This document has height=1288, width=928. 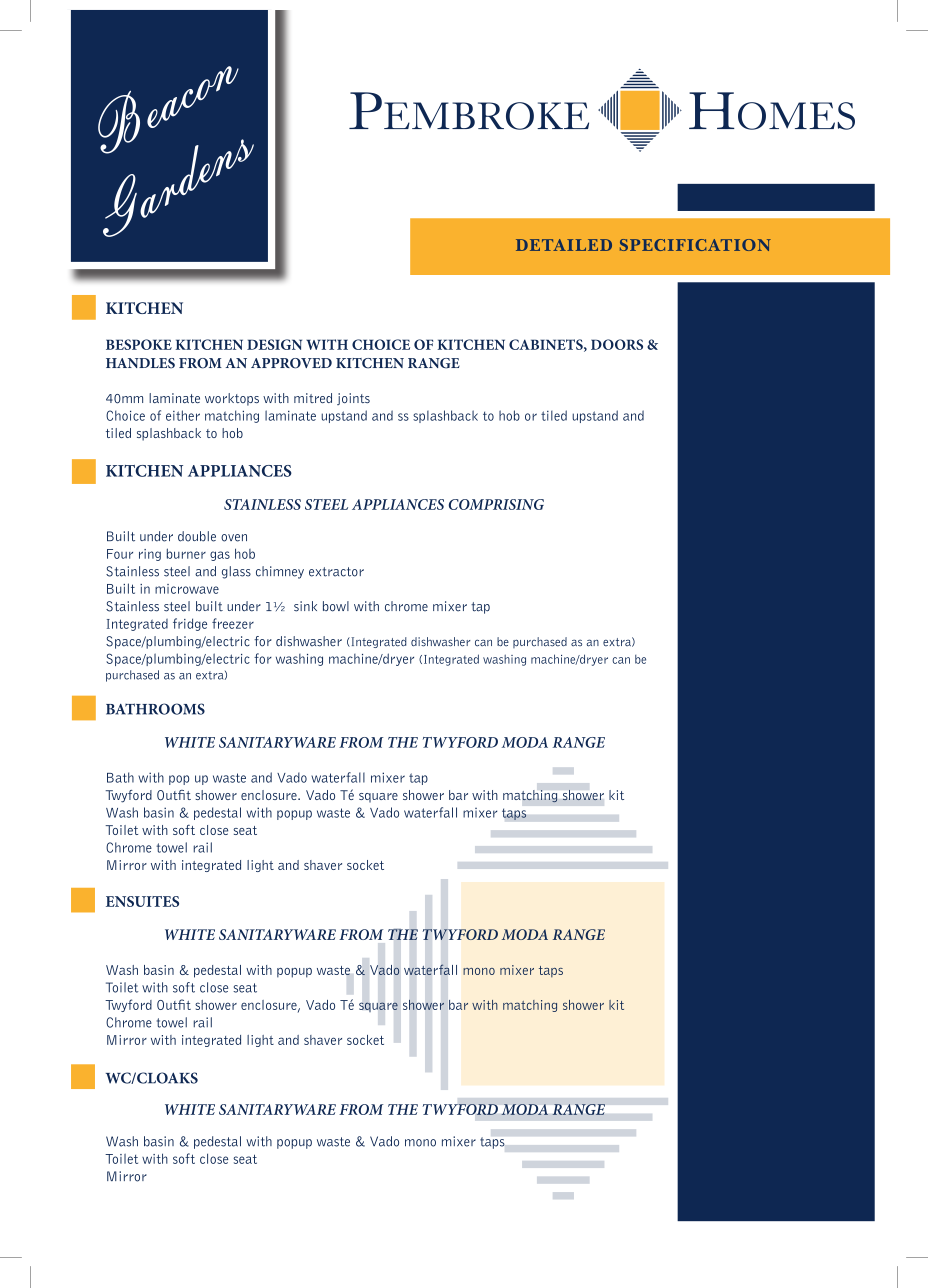 What do you see at coordinates (695, 245) in the document?
I see `SPECIFICATION` at bounding box center [695, 245].
